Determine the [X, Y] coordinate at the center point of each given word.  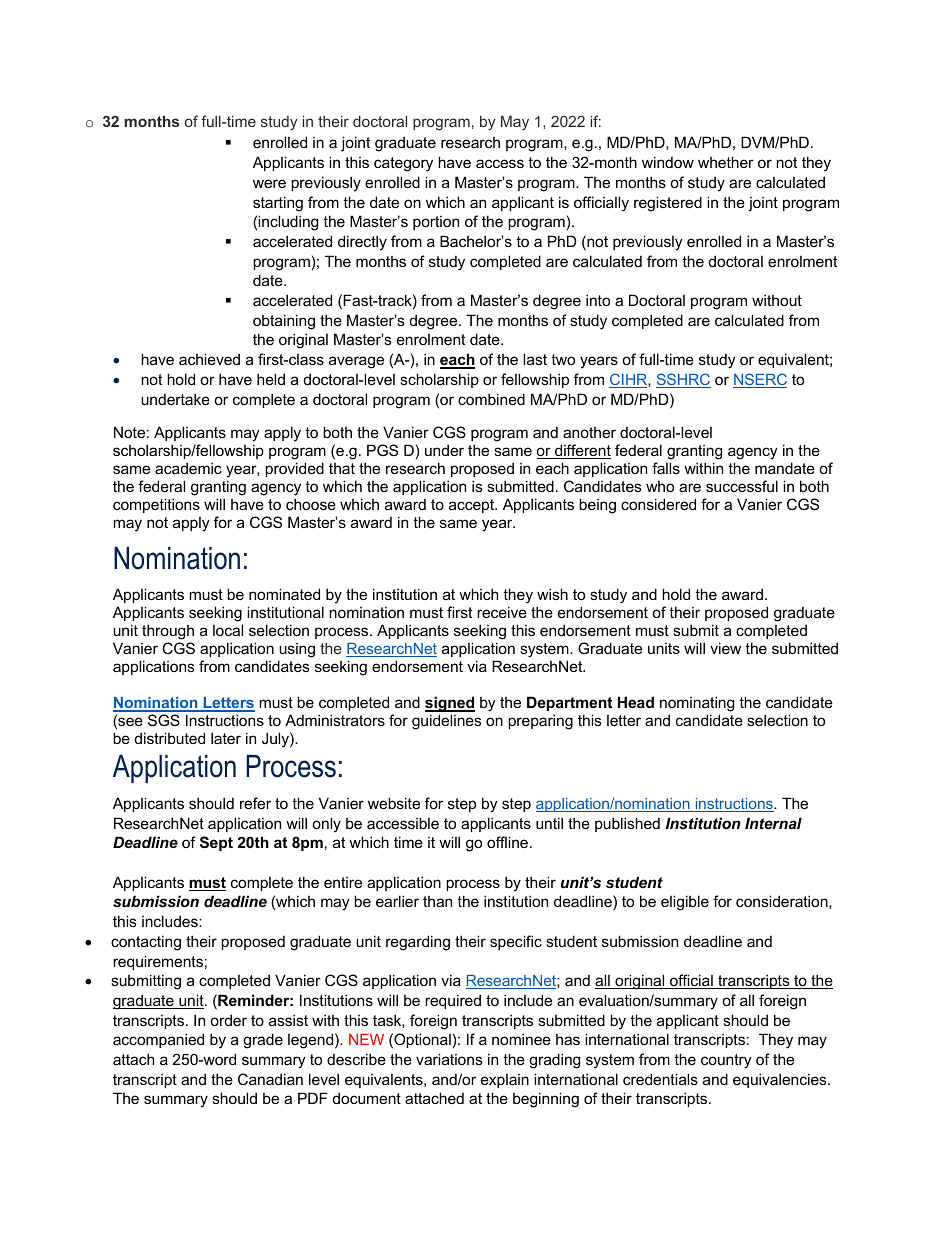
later [226, 738]
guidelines [447, 722]
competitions [156, 505]
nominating [697, 705]
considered [658, 504]
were [269, 183]
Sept [216, 843]
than [437, 901]
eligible [685, 903]
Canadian [270, 1079]
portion [436, 223]
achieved [209, 359]
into [598, 300]
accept [473, 506]
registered [668, 204]
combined [491, 399]
